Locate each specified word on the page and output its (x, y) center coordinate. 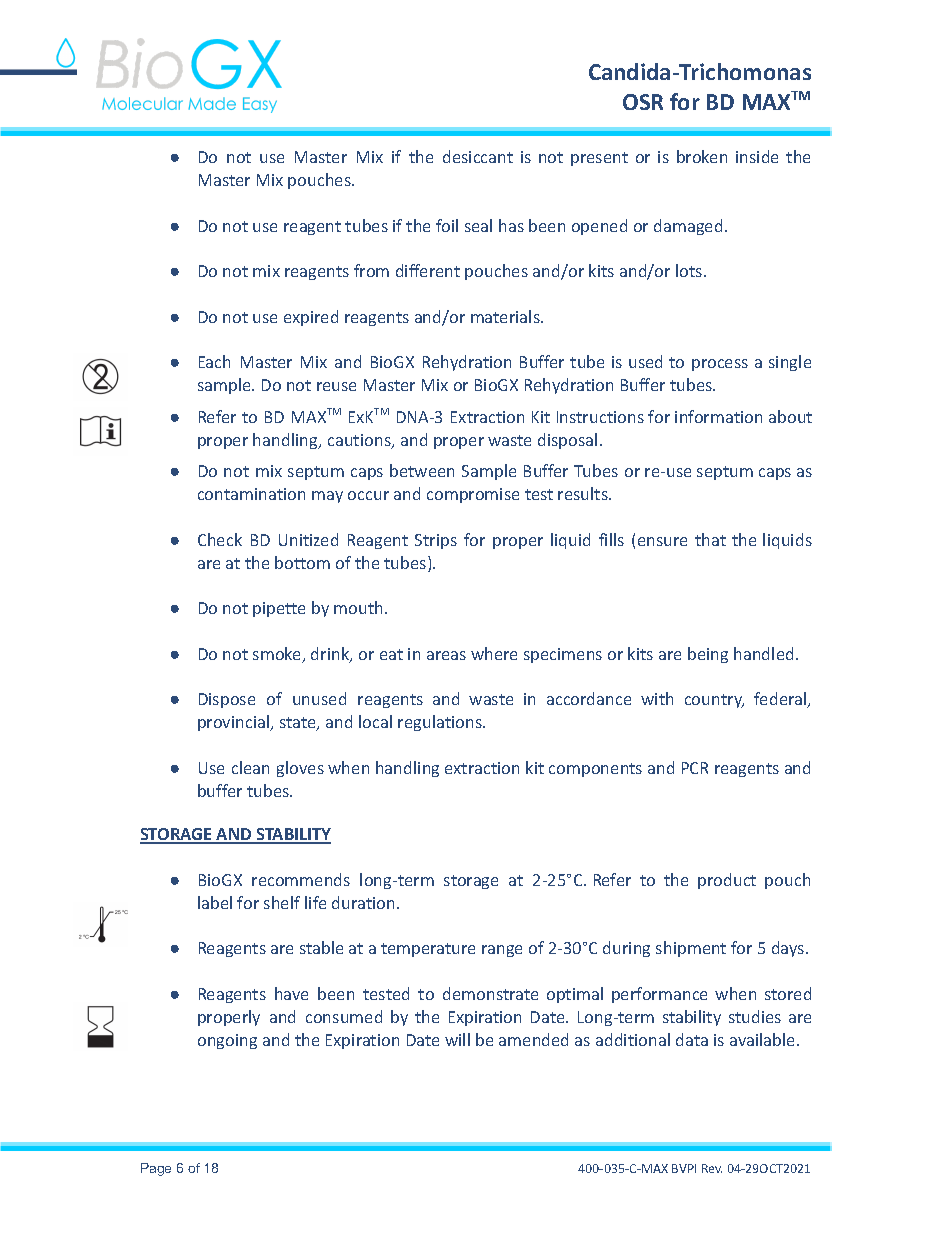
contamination (251, 494)
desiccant (478, 156)
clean (250, 767)
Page (156, 1169)
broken (702, 156)
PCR (695, 768)
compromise (473, 495)
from (371, 270)
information (718, 416)
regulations (441, 723)
